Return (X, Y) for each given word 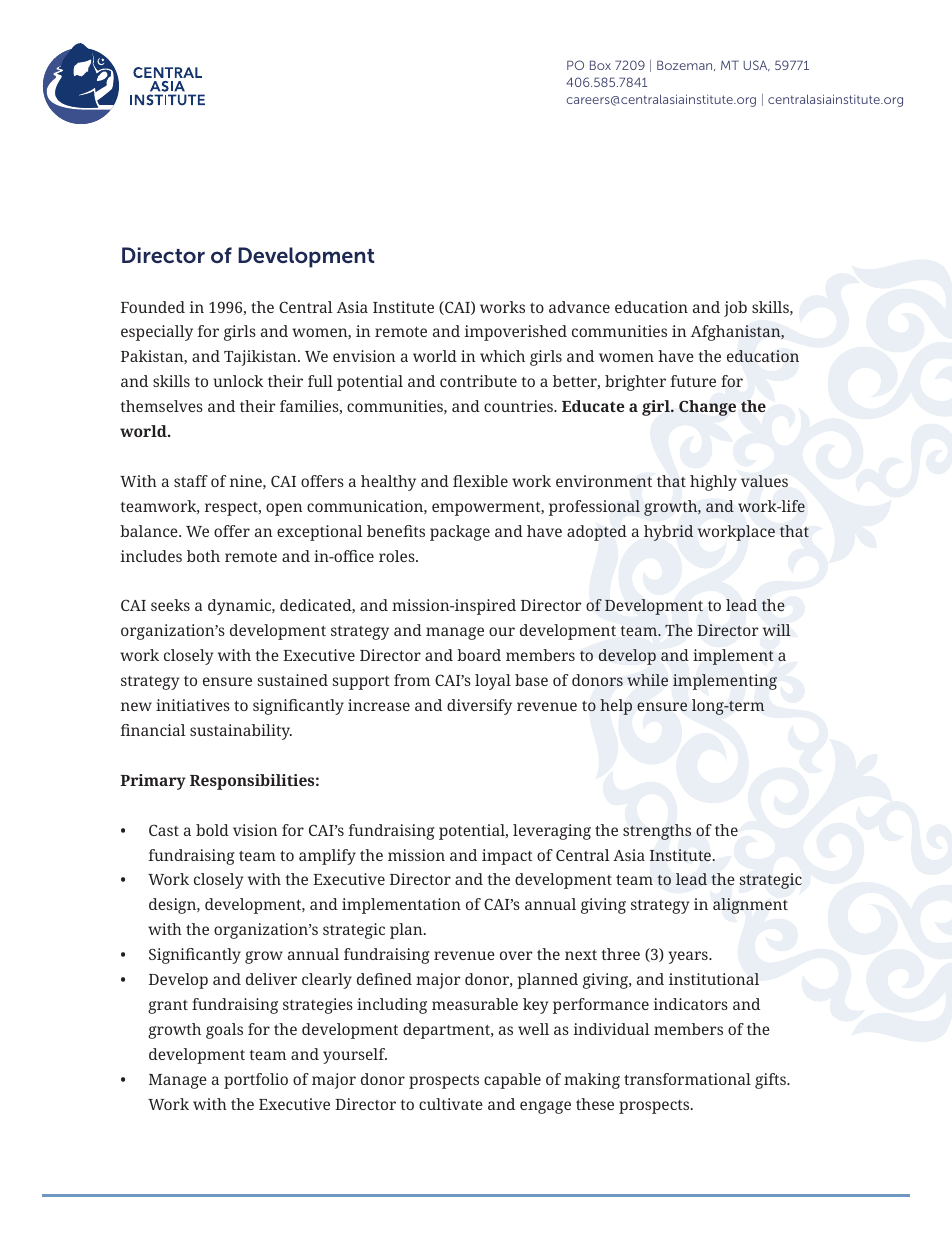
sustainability (241, 732)
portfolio (256, 1081)
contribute (478, 381)
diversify (479, 707)
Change (707, 408)
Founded (153, 307)
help (616, 707)
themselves (161, 406)
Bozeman (686, 65)
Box (600, 65)
